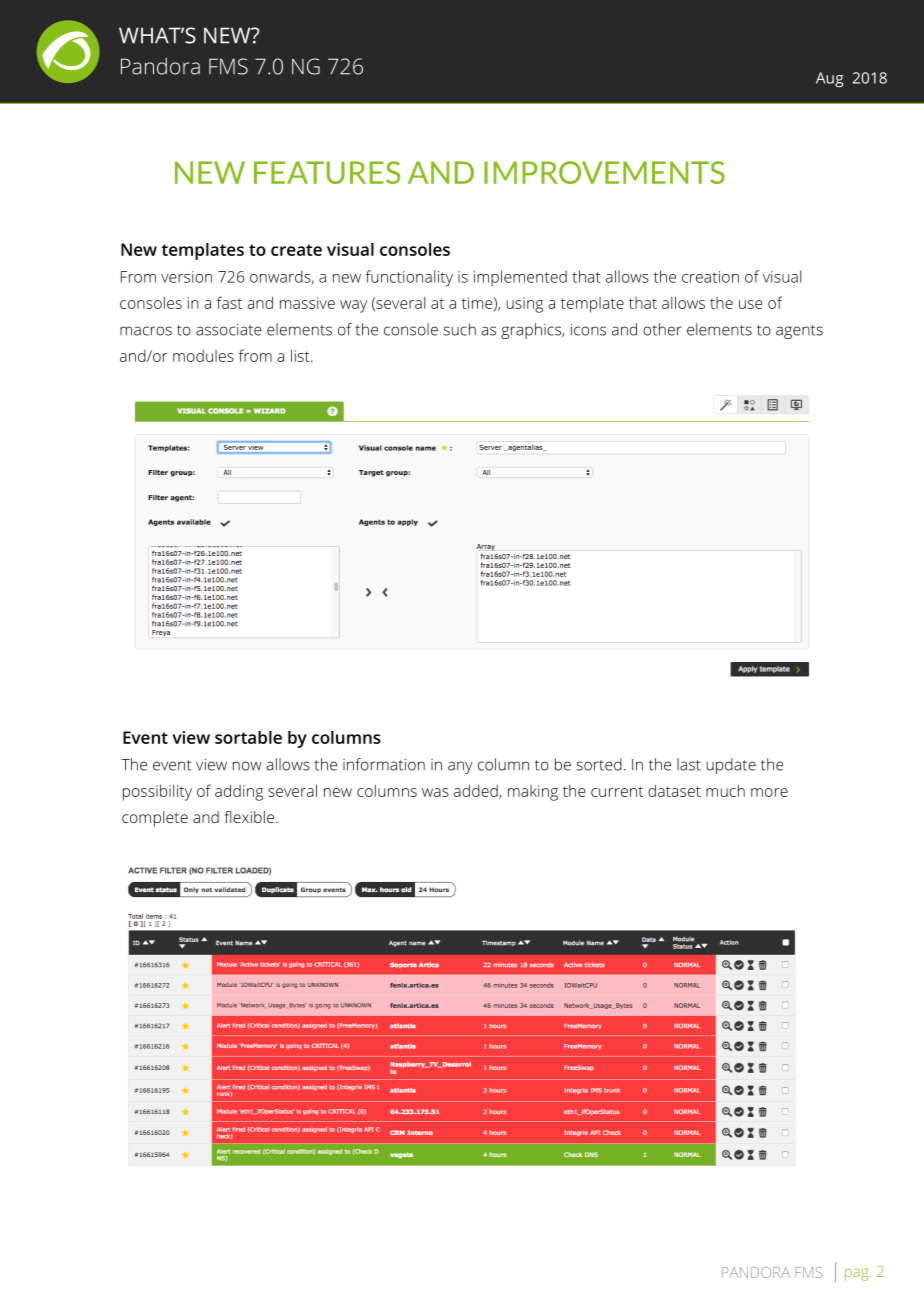  Describe the element at coordinates (477, 791) in the image. I see `added` at that location.
